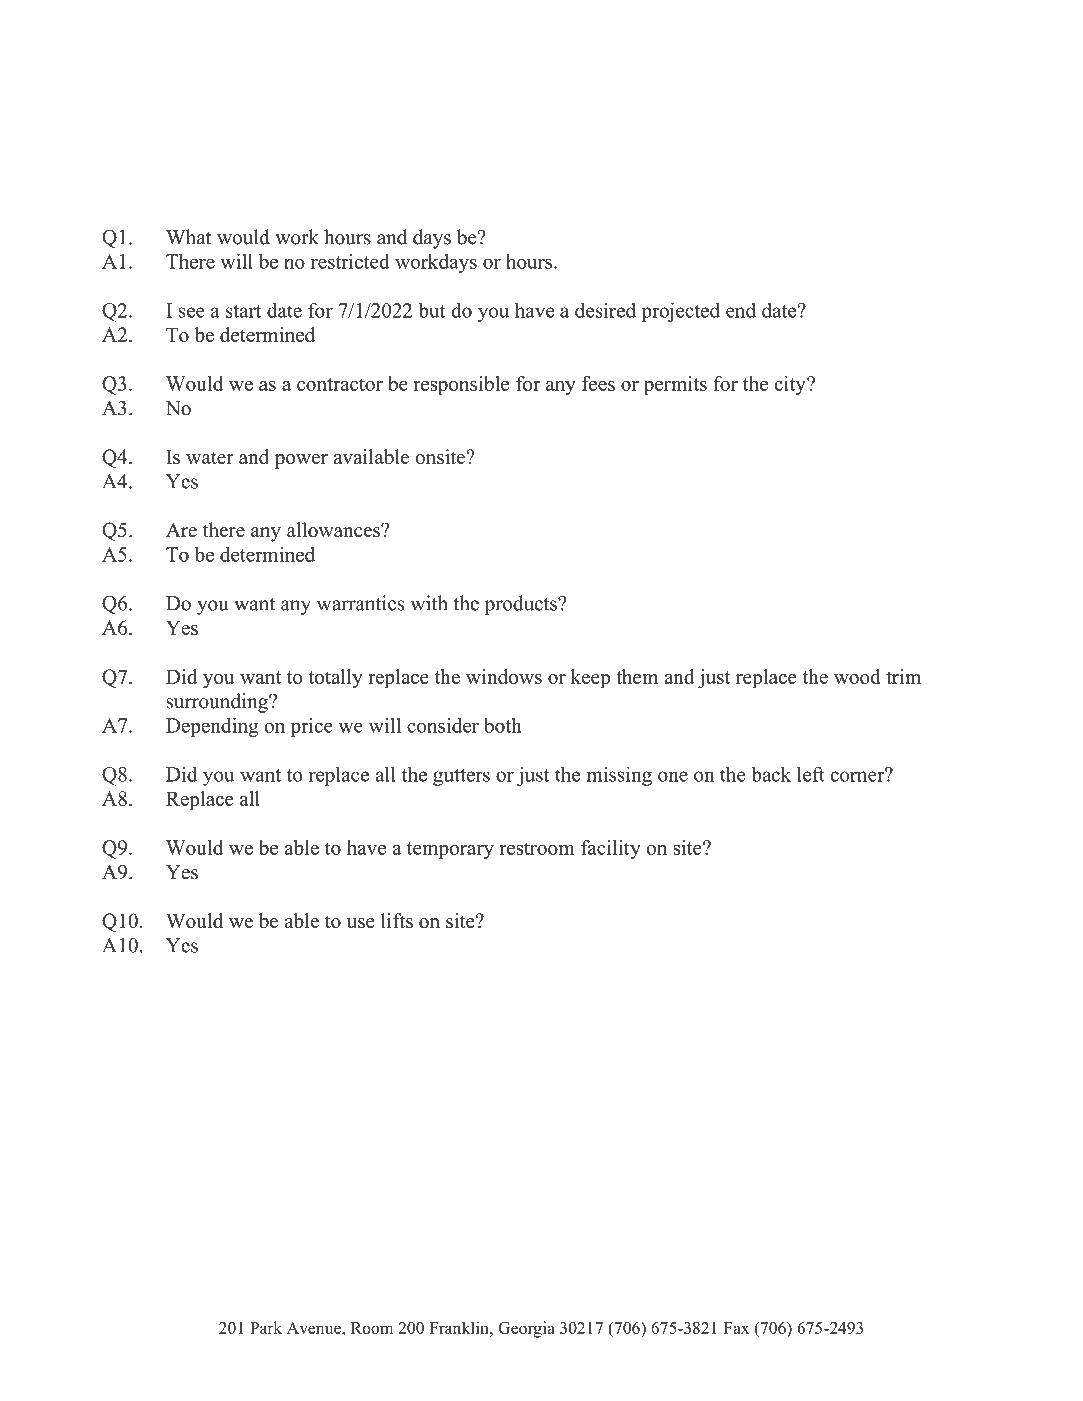  I want to click on facility, so click(611, 849).
